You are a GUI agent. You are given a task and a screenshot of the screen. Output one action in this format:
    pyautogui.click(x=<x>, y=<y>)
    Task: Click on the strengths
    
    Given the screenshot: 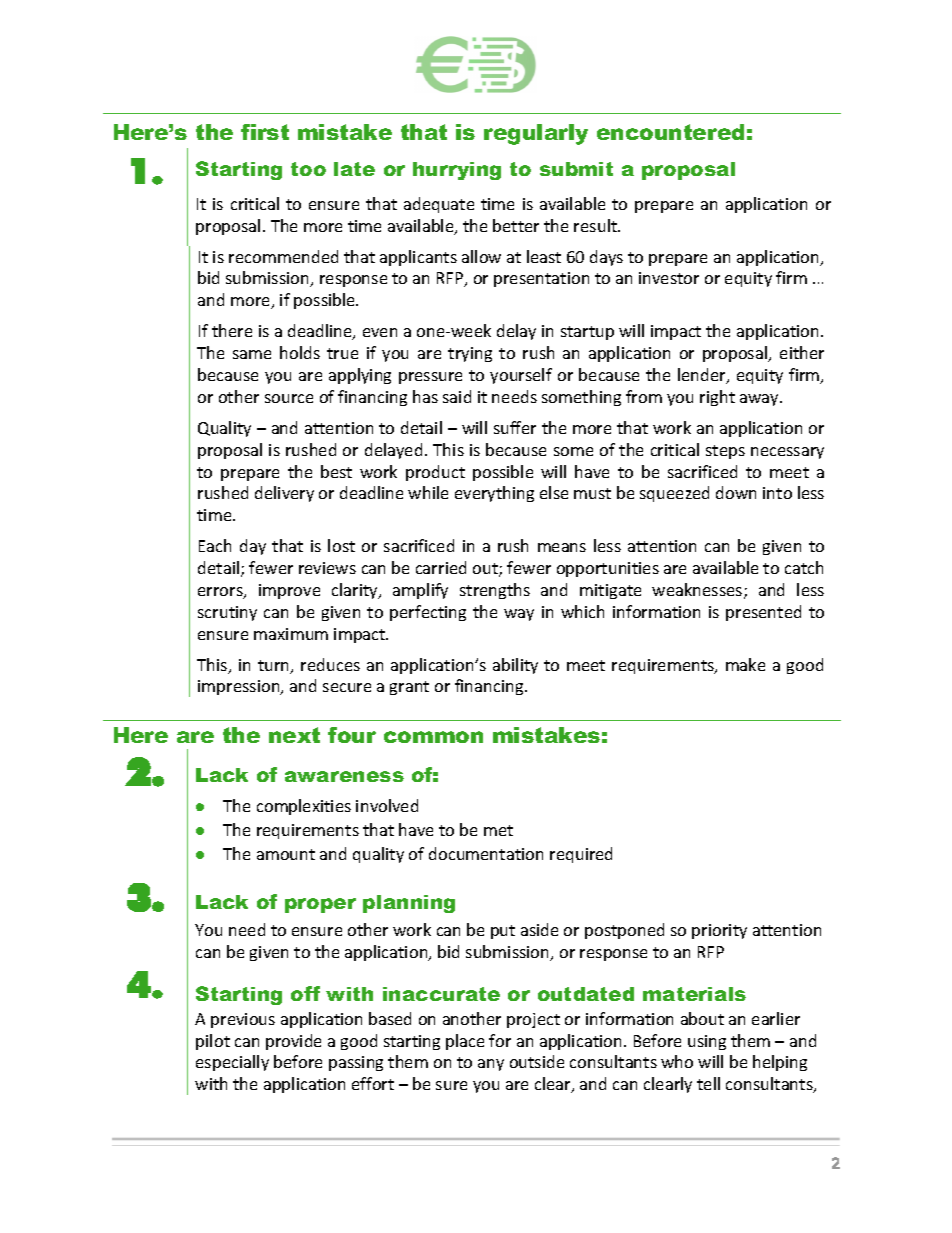 What is the action you would take?
    pyautogui.click(x=495, y=591)
